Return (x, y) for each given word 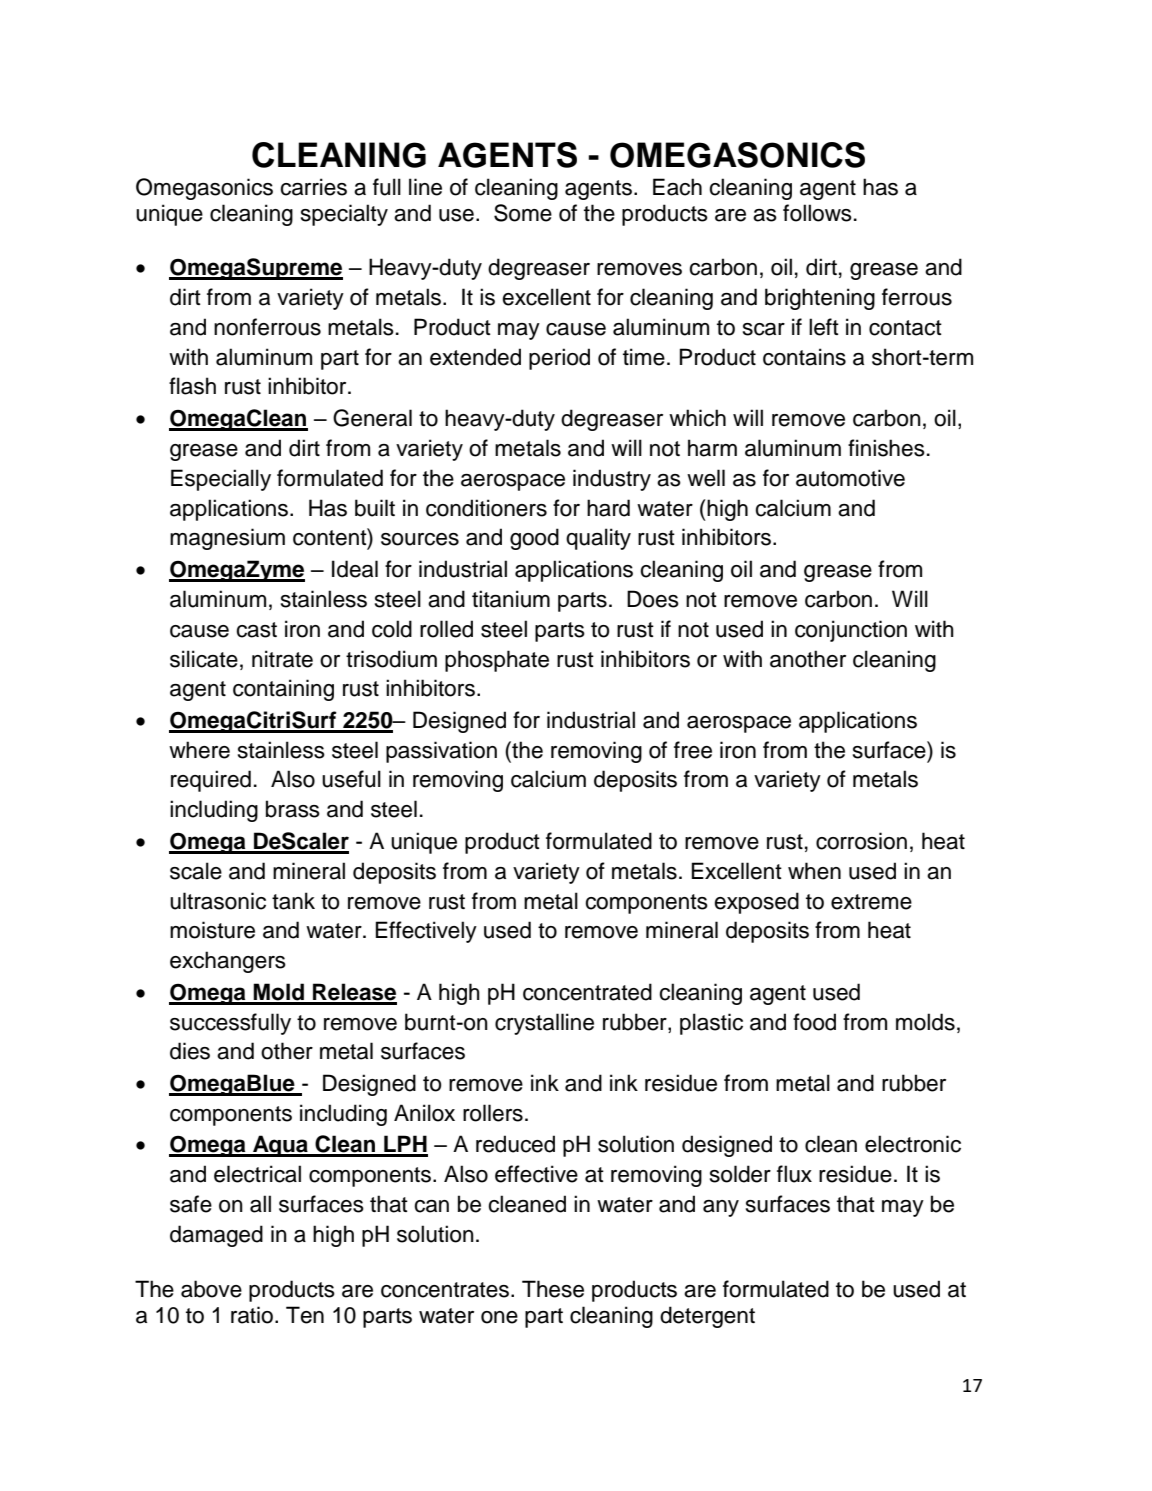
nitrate (282, 659)
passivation (441, 752)
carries (313, 187)
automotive (850, 478)
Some (523, 213)
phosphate (497, 661)
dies (190, 1051)
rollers (493, 1113)
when (814, 871)
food (814, 1022)
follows (817, 213)
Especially (221, 480)
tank (293, 901)
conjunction (851, 631)
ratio (253, 1315)
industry (612, 480)
